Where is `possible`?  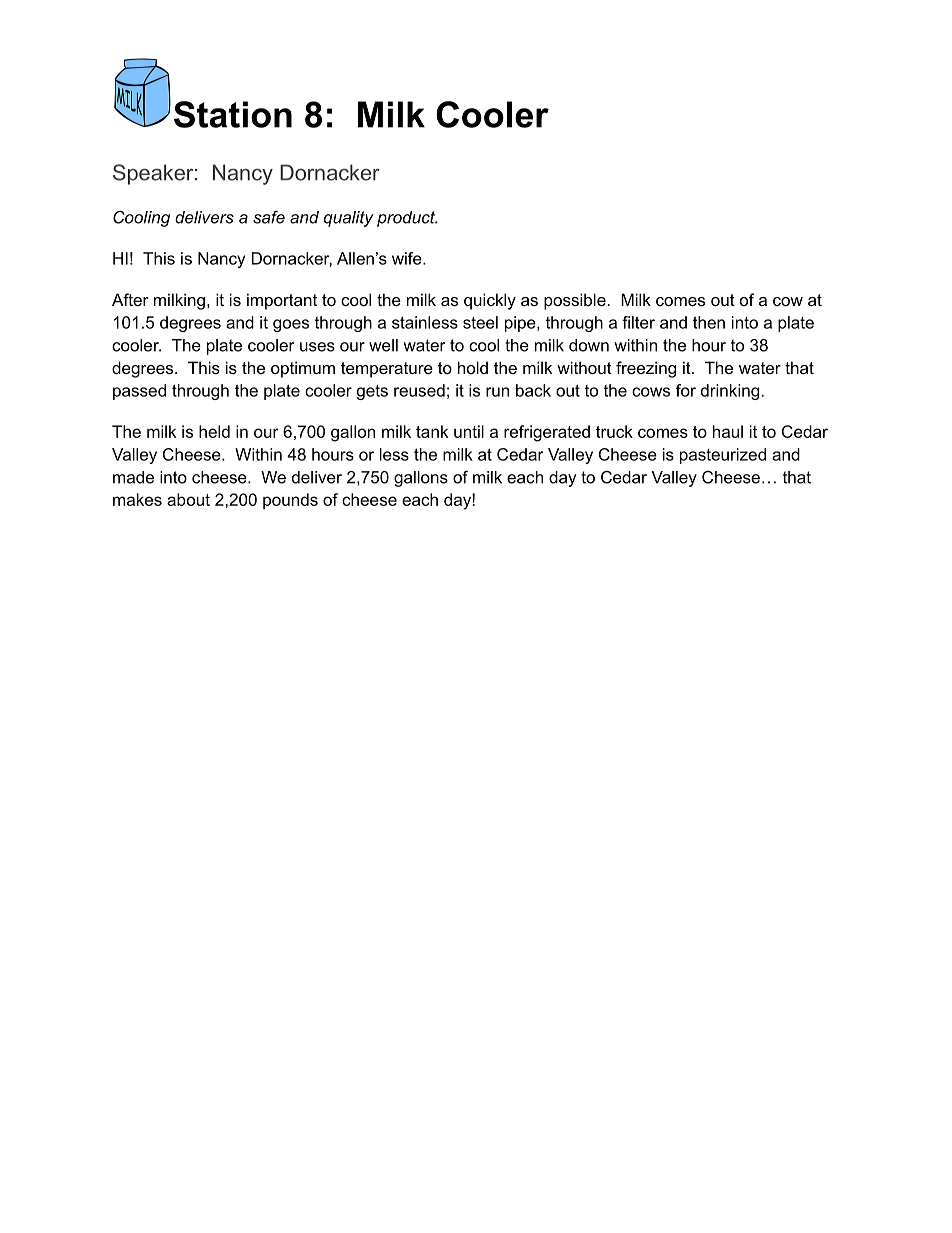 possible is located at coordinates (576, 301).
